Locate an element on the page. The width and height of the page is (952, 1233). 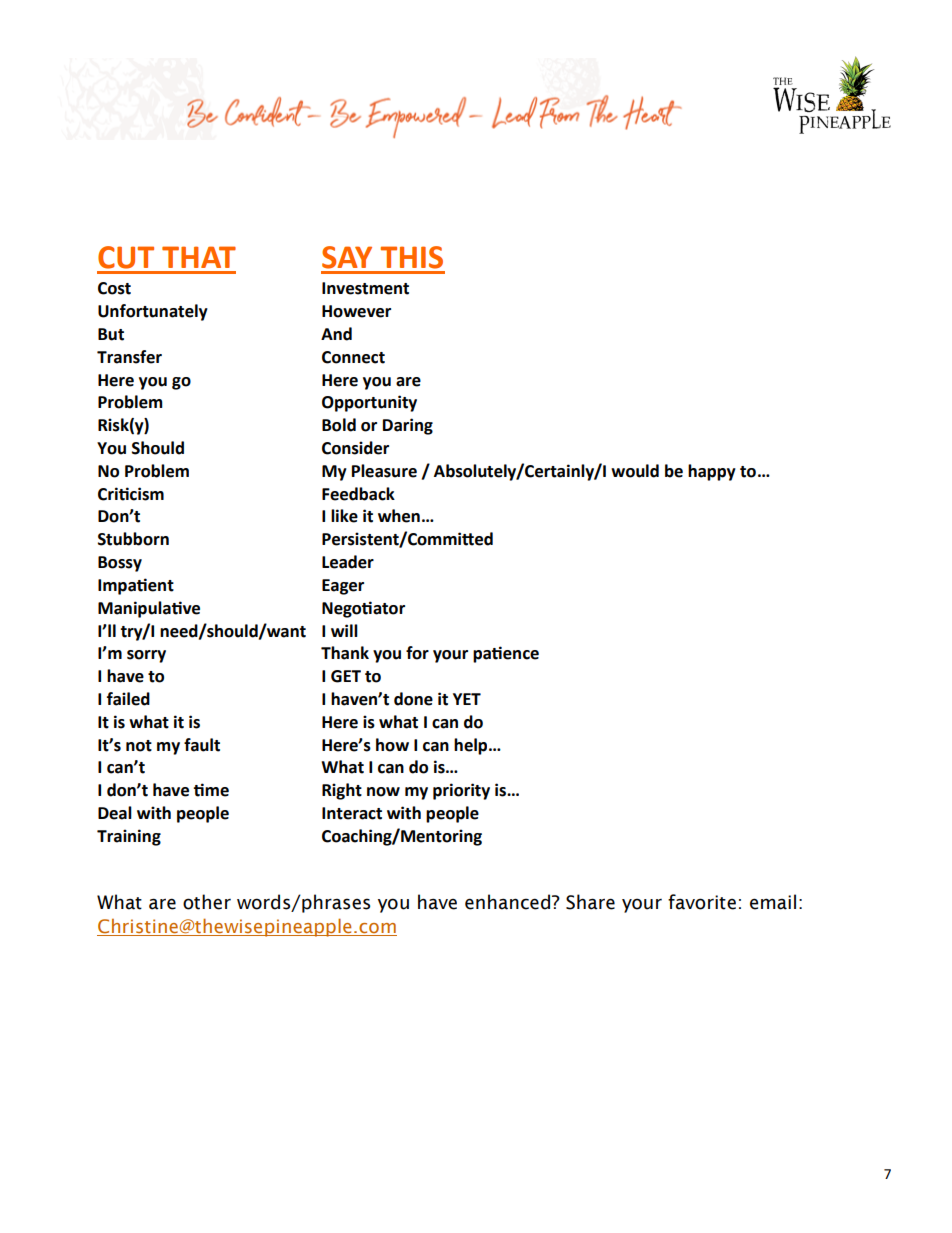
help is located at coordinates (472, 746).
